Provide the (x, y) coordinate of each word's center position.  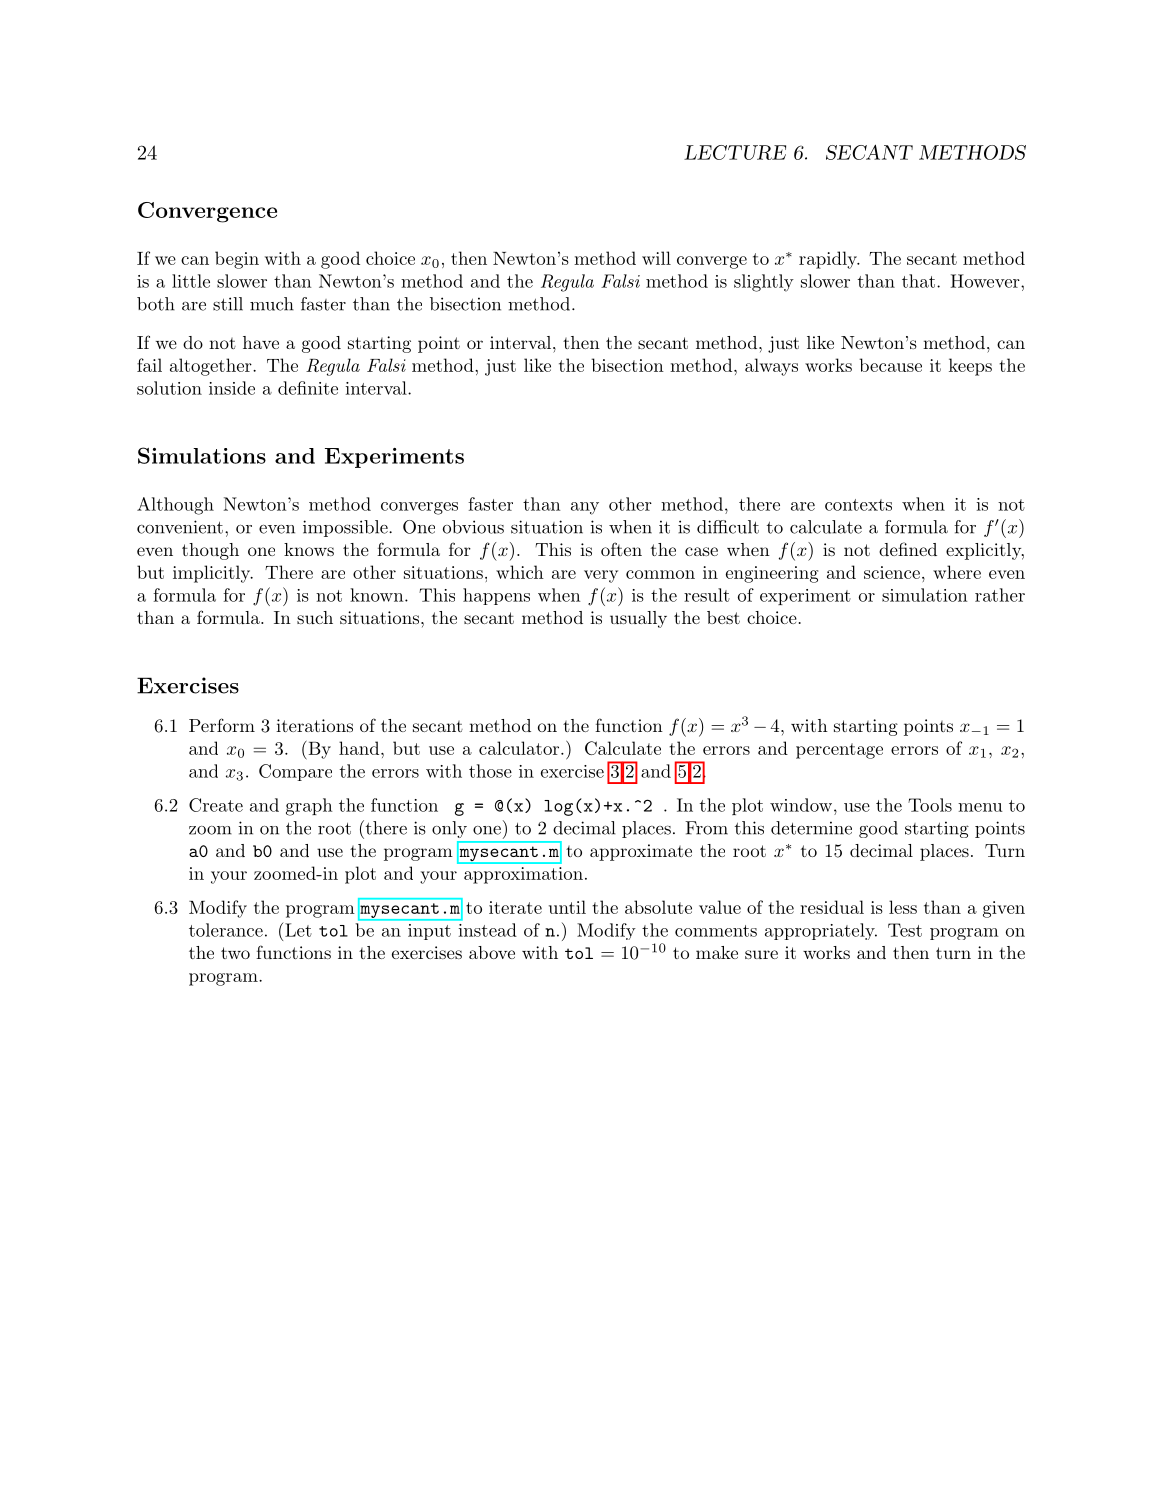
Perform (222, 725)
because (890, 365)
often (621, 549)
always (771, 367)
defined (908, 549)
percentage (839, 751)
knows (309, 549)
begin (237, 260)
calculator (519, 748)
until (567, 907)
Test (905, 930)
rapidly (829, 260)
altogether (212, 367)
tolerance (226, 930)
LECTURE (735, 152)
